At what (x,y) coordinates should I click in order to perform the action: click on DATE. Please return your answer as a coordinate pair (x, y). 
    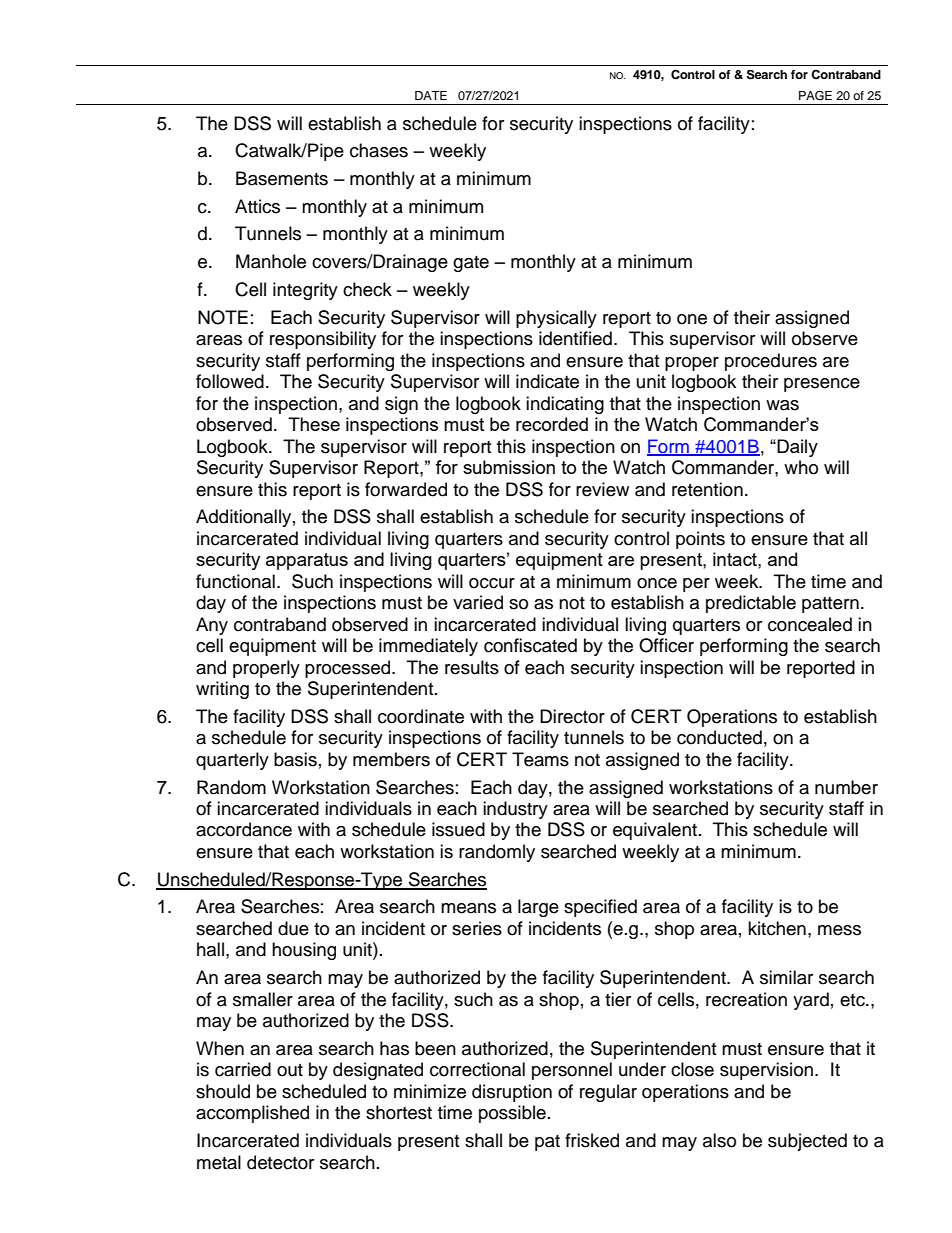
    Looking at the image, I should click on (431, 95).
